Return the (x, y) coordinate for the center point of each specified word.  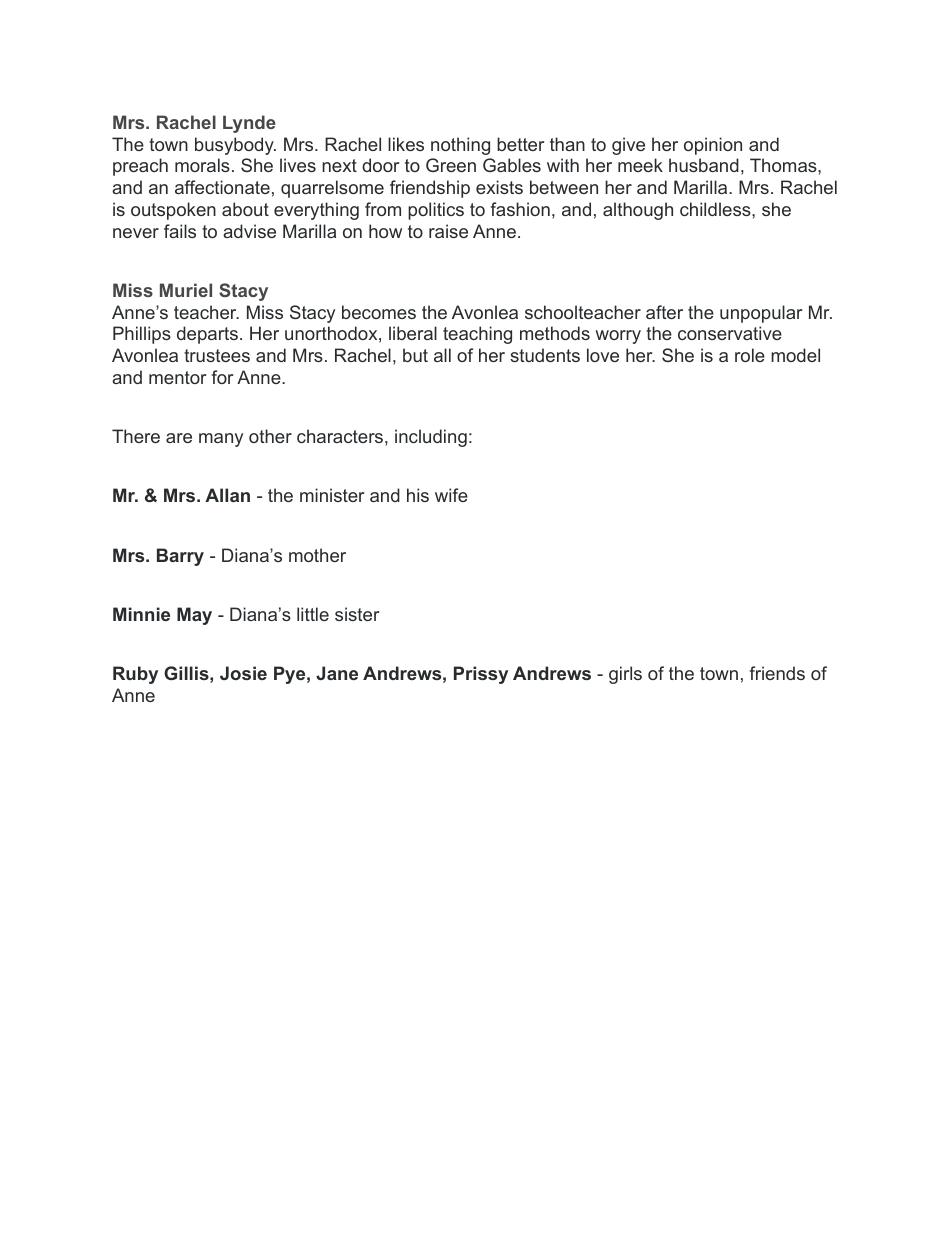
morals (202, 165)
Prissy (481, 675)
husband (704, 165)
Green (451, 165)
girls (625, 675)
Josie (243, 673)
